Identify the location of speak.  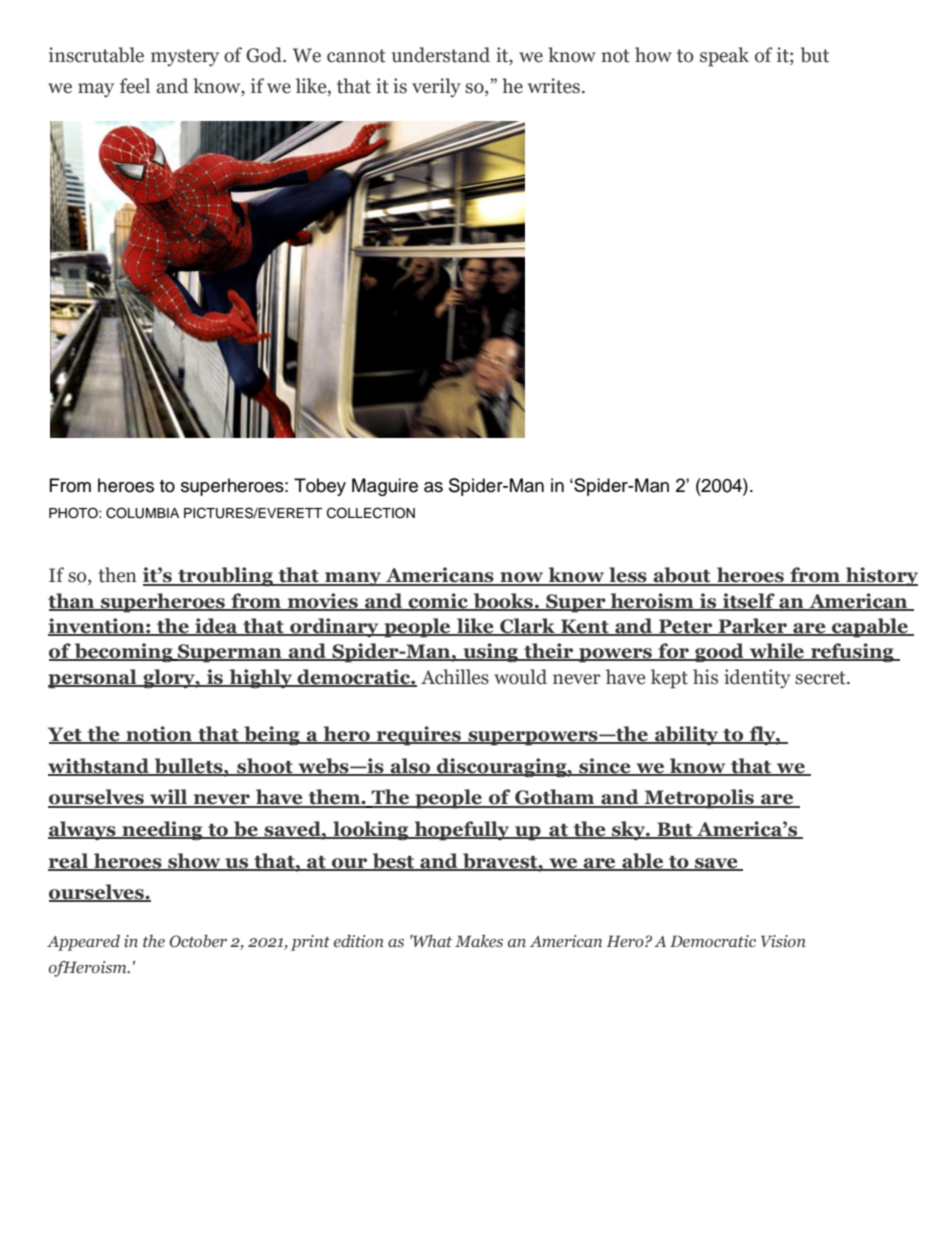
(724, 57).
